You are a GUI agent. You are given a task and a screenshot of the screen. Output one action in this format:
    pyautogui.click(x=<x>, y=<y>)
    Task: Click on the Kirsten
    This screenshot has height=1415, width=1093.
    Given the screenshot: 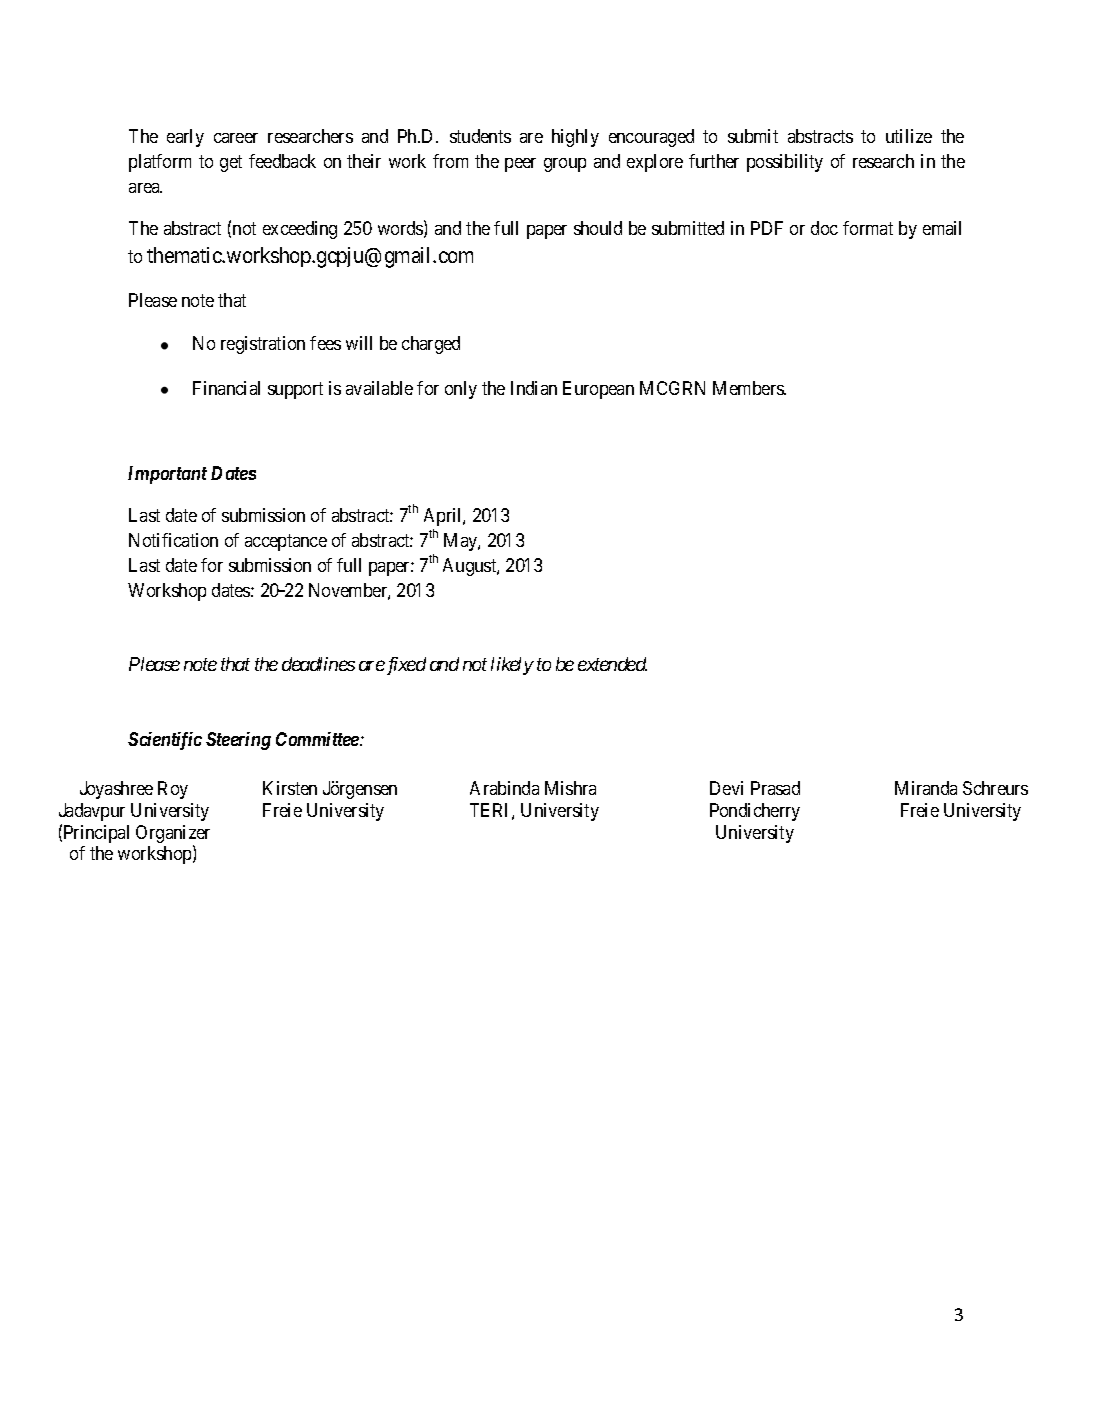 What is the action you would take?
    pyautogui.click(x=290, y=788)
